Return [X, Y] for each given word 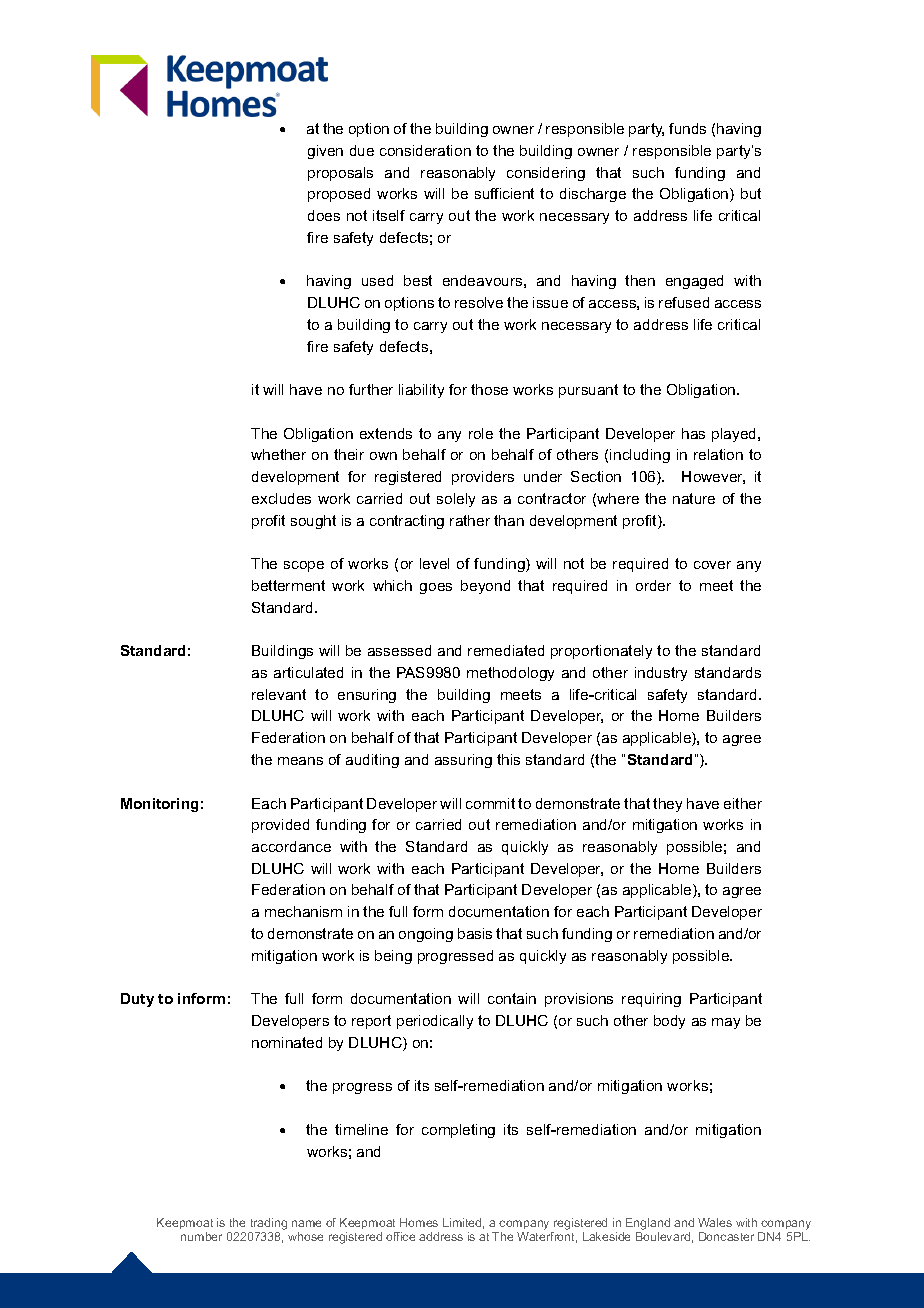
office [400, 1236]
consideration [425, 150]
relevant [279, 694]
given [325, 152]
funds [687, 128]
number [201, 1236]
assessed [399, 650]
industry [661, 674]
